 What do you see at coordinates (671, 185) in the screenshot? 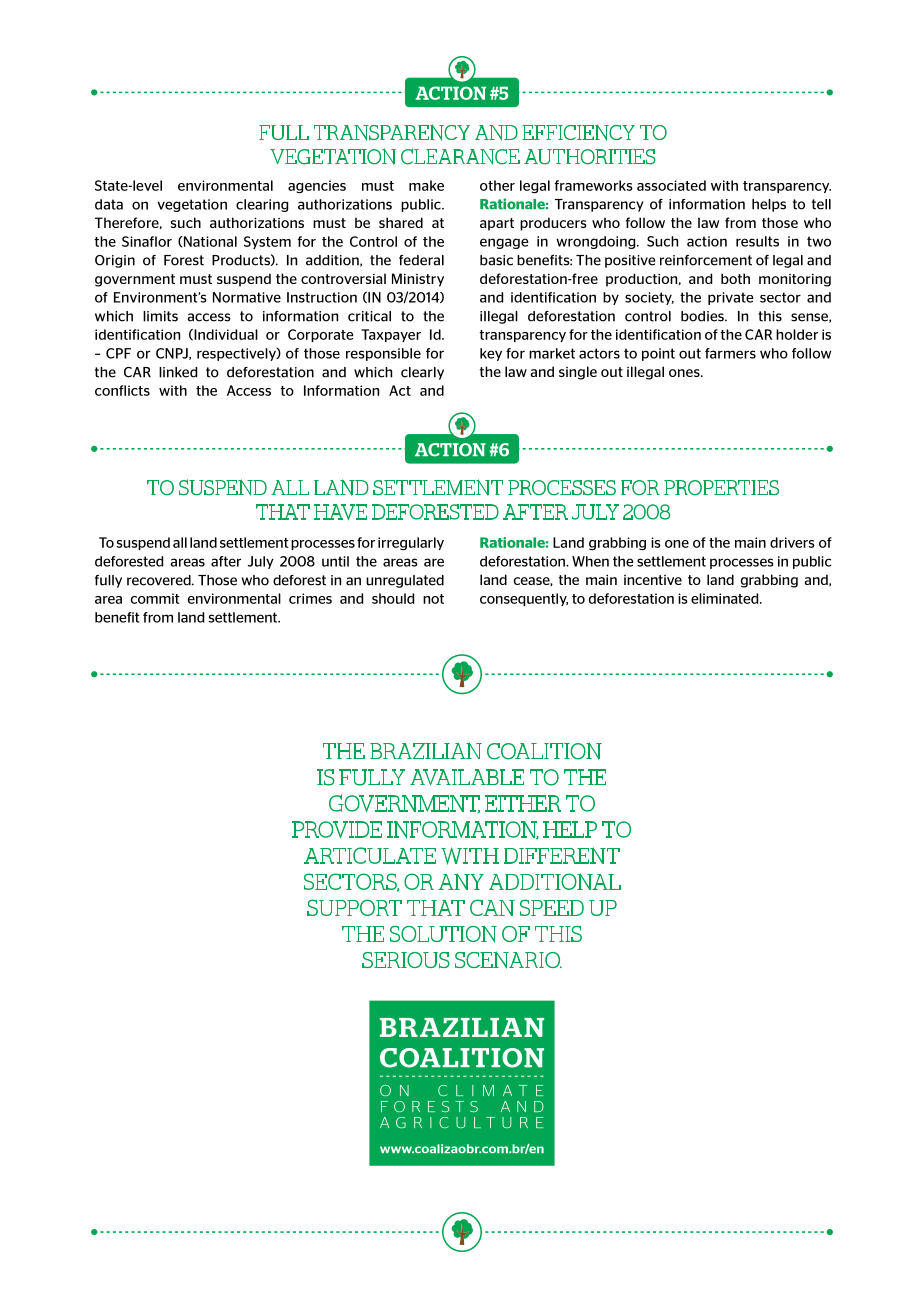
I see `associated` at bounding box center [671, 185].
